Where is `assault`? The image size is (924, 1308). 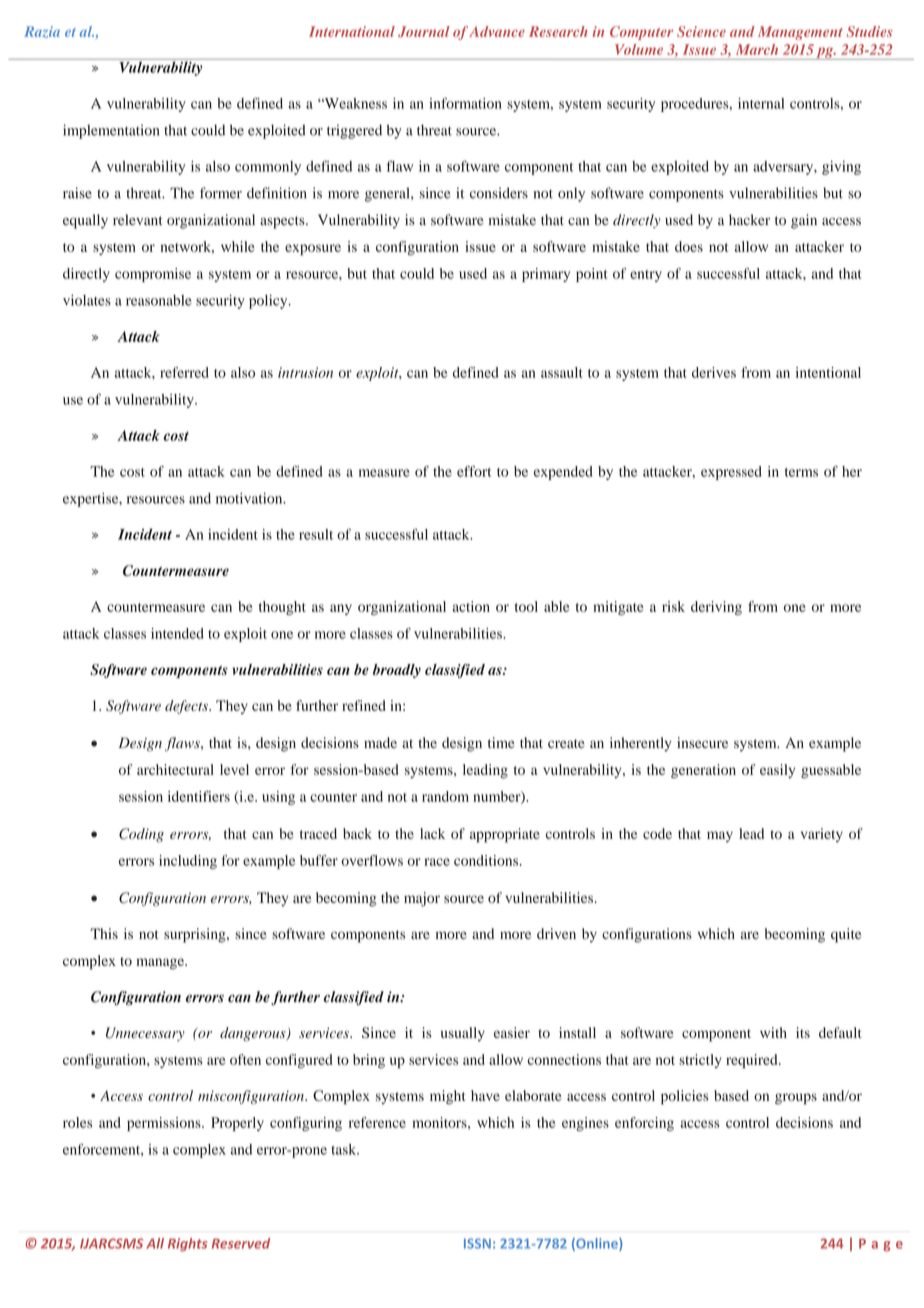 assault is located at coordinates (562, 372).
